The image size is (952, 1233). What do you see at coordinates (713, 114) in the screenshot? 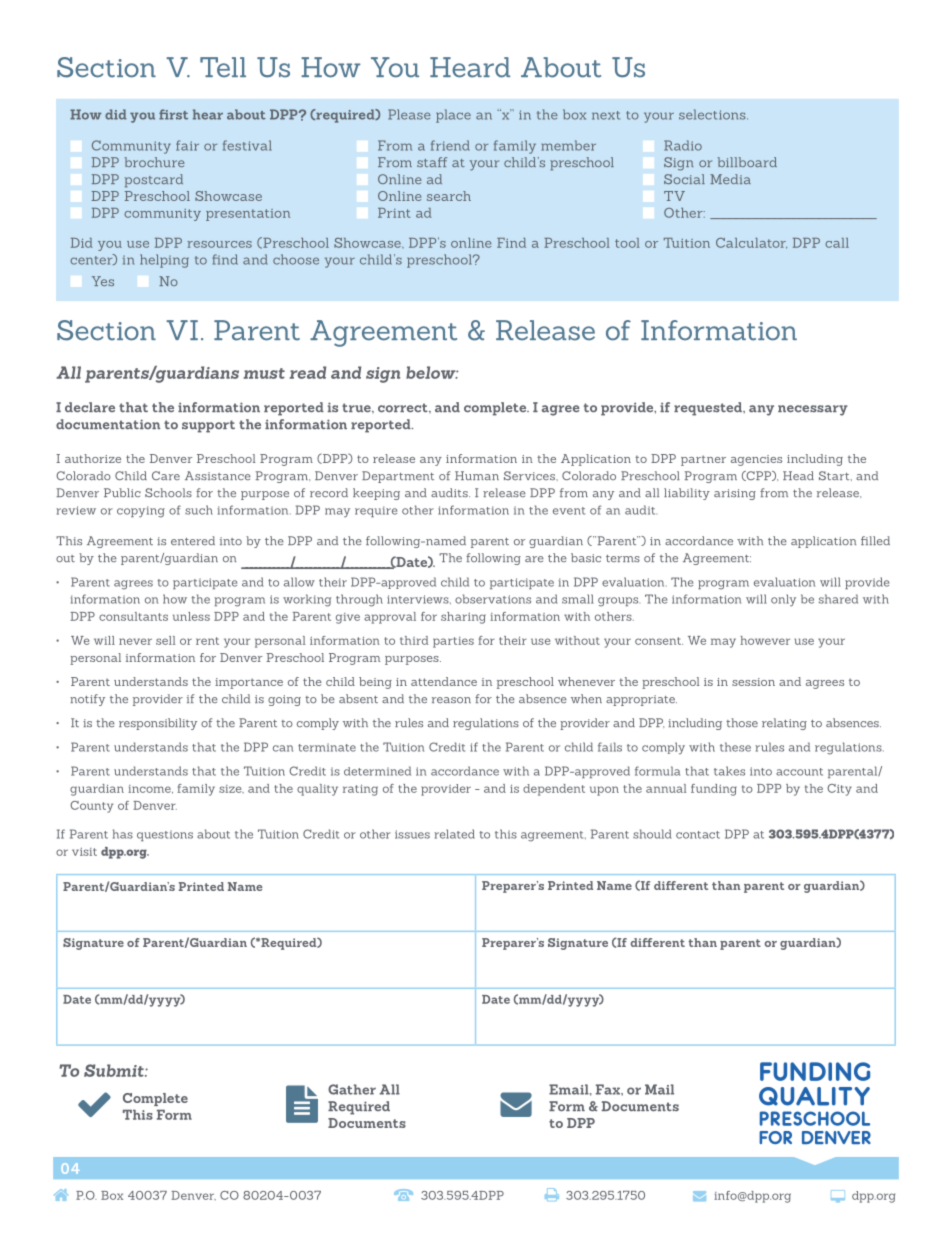
I see `selections` at bounding box center [713, 114].
